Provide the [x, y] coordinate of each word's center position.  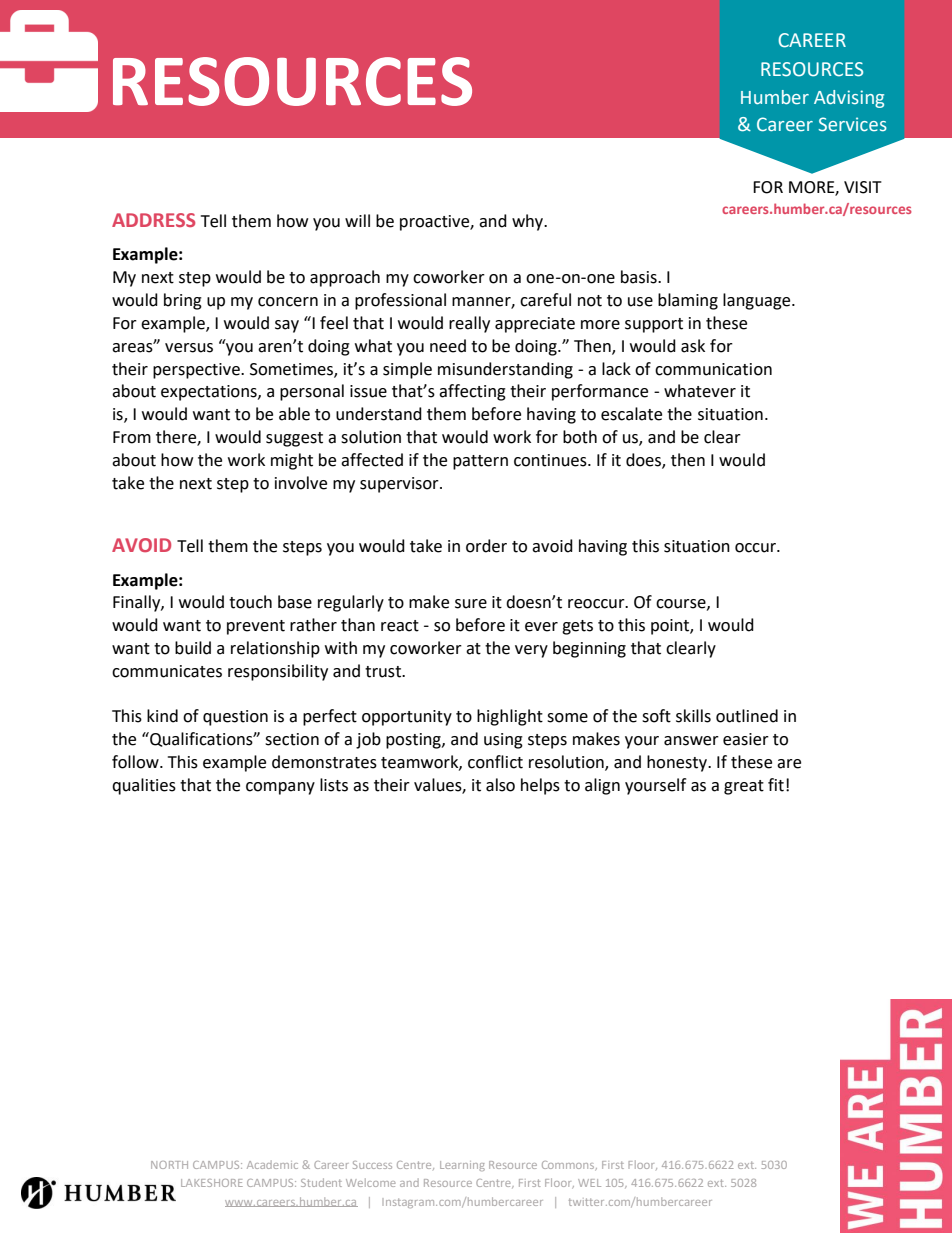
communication [713, 369]
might [292, 461]
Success [372, 1165]
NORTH [169, 1165]
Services [853, 124]
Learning [462, 1166]
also [500, 785]
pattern [480, 462]
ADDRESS [153, 220]
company [280, 788]
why [529, 222]
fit [776, 785]
